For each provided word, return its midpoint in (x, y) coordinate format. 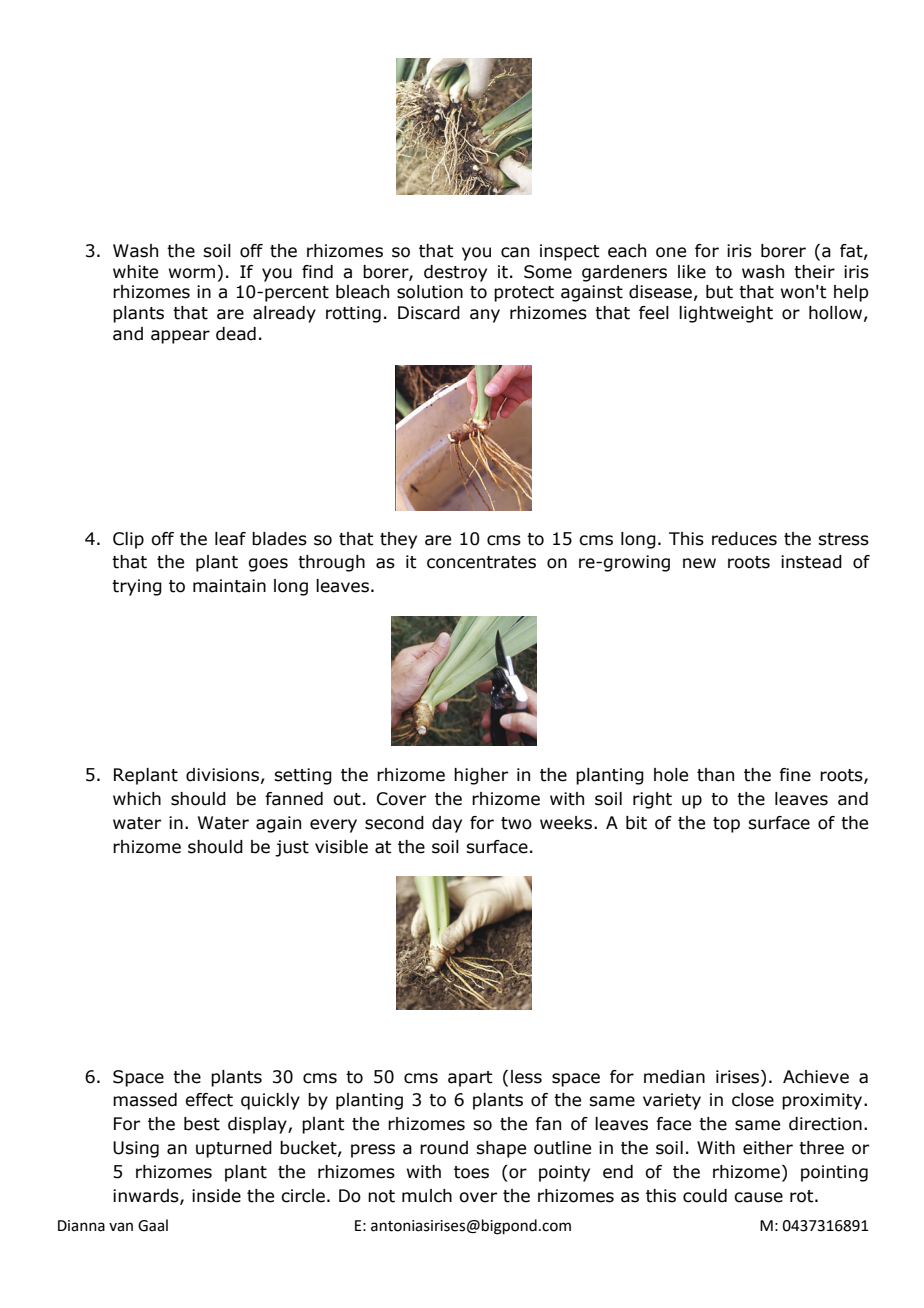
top (726, 825)
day (447, 824)
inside (216, 1196)
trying (137, 587)
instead (811, 562)
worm (192, 273)
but (719, 292)
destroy (455, 273)
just (292, 848)
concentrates (481, 562)
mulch (427, 1196)
